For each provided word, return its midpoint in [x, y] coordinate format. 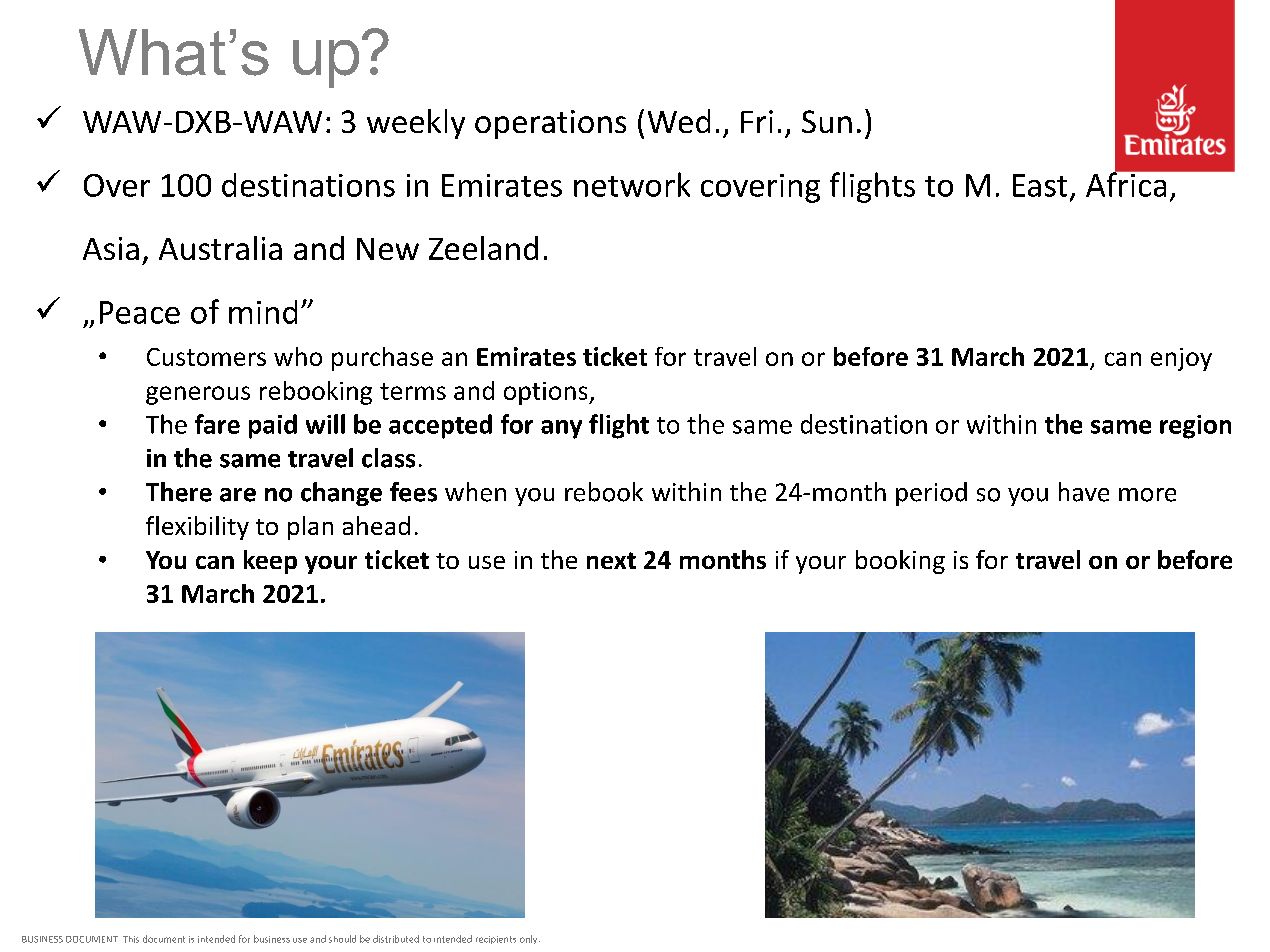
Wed [679, 121]
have [1084, 492]
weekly [416, 124]
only [530, 939]
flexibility [197, 528]
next [611, 560]
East [1040, 185]
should [342, 939]
